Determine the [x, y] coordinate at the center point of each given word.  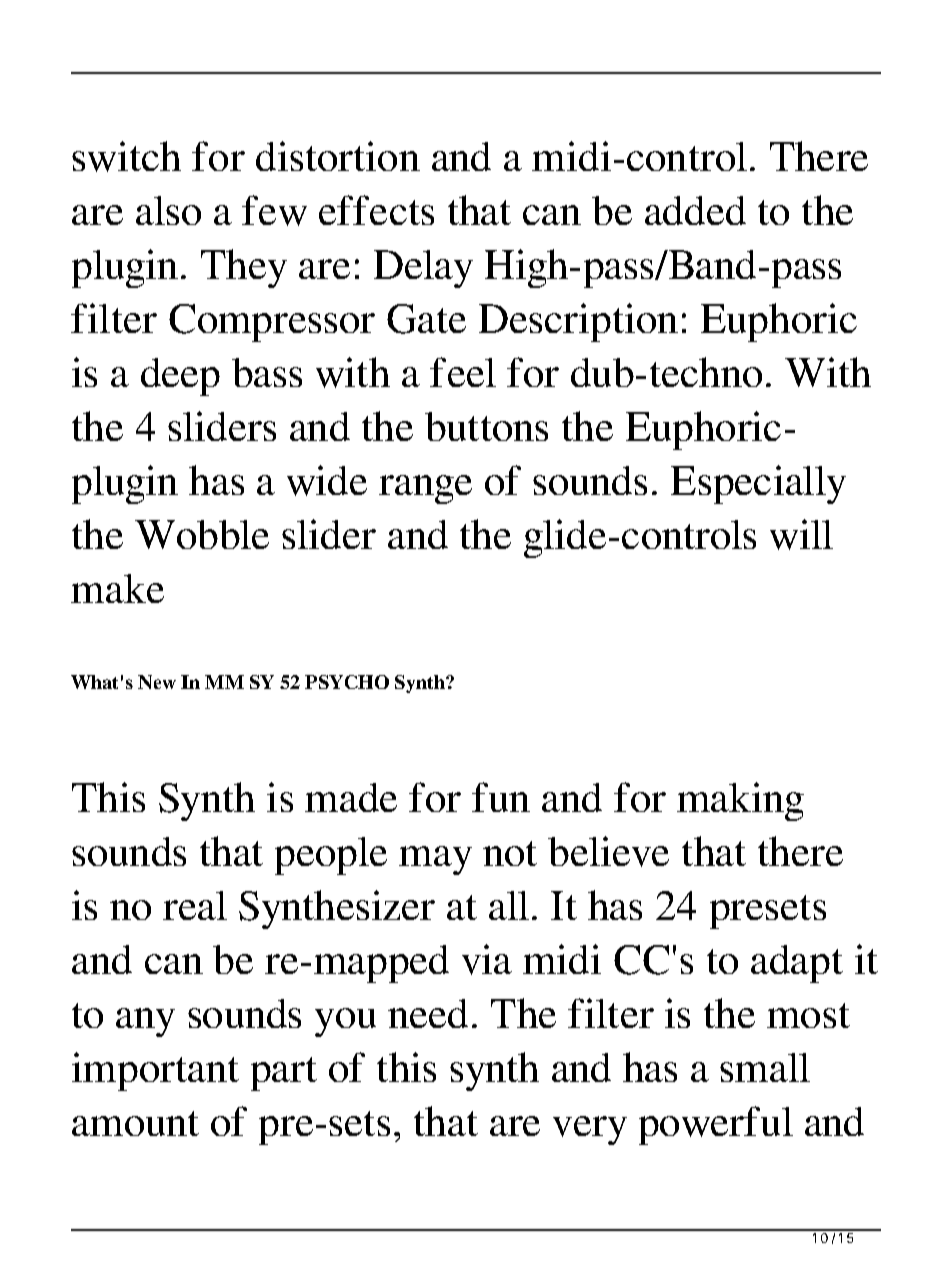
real [195, 905]
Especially [758, 484]
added [695, 210]
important [155, 1071]
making [740, 801]
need [428, 1013]
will [801, 534]
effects [376, 210]
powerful [716, 1125]
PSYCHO [347, 682]
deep [180, 377]
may [435, 860]
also [168, 210]
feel [463, 372]
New [157, 682]
